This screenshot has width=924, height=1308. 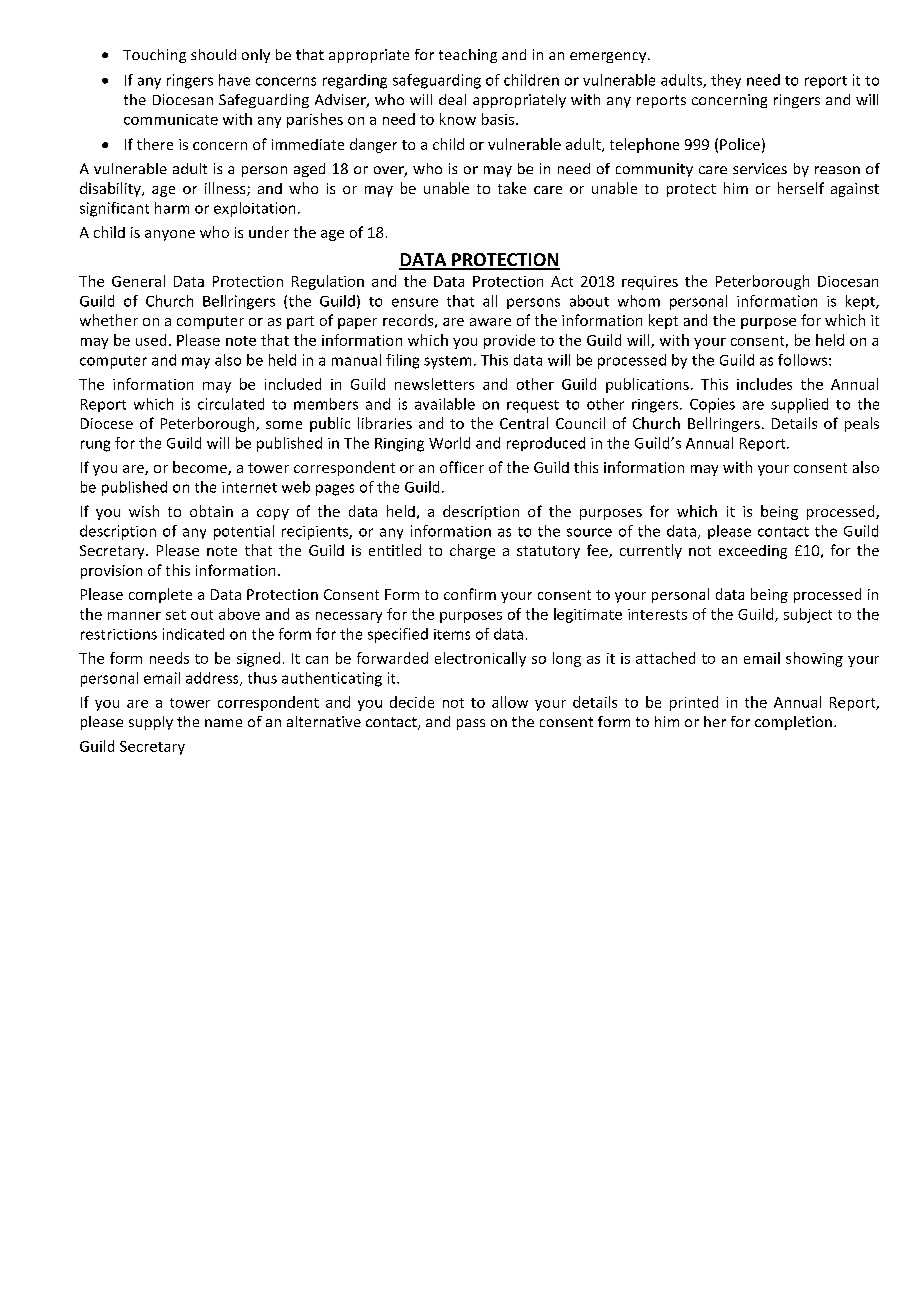 What do you see at coordinates (726, 81) in the screenshot?
I see `they` at bounding box center [726, 81].
